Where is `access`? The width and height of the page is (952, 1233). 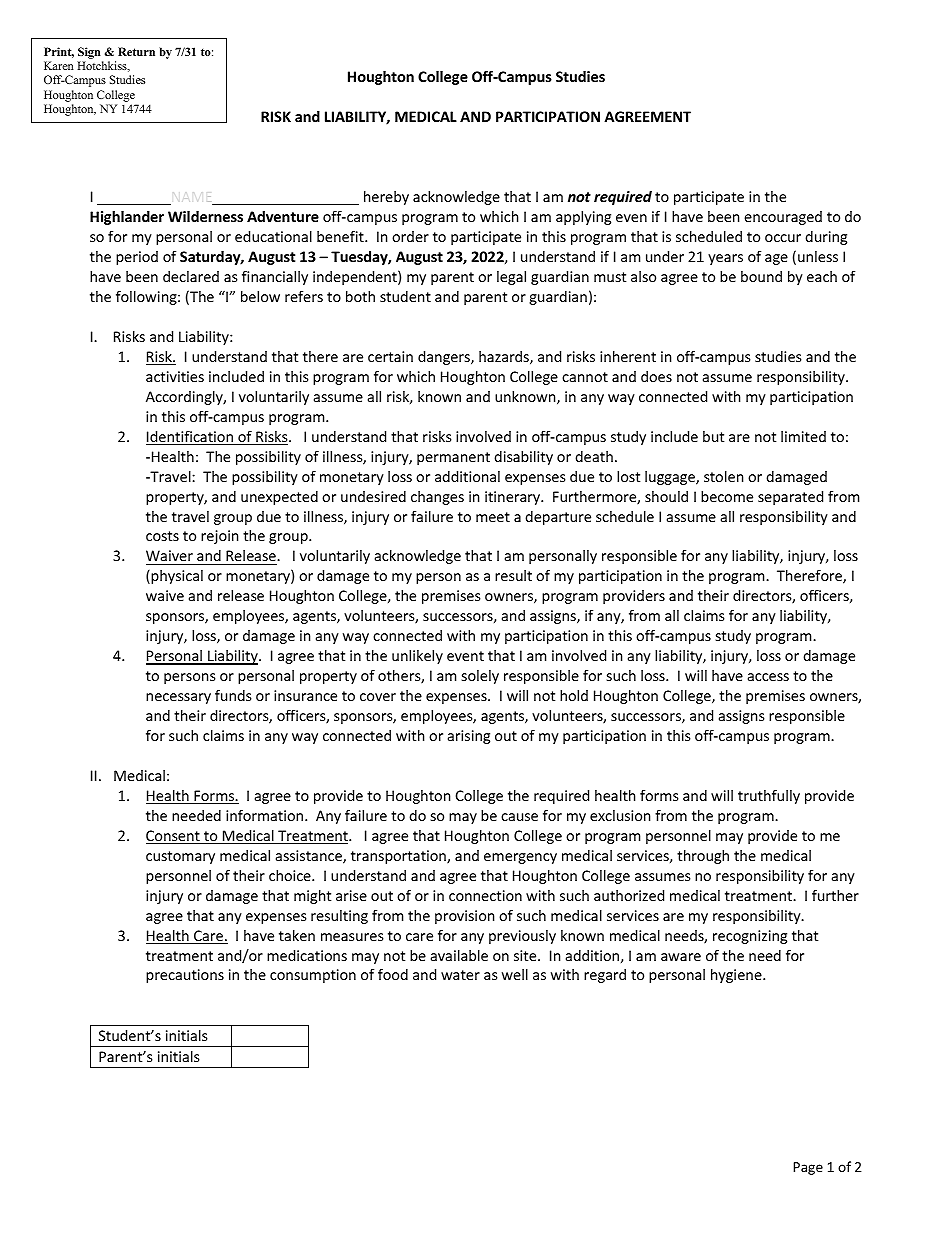 access is located at coordinates (768, 677).
